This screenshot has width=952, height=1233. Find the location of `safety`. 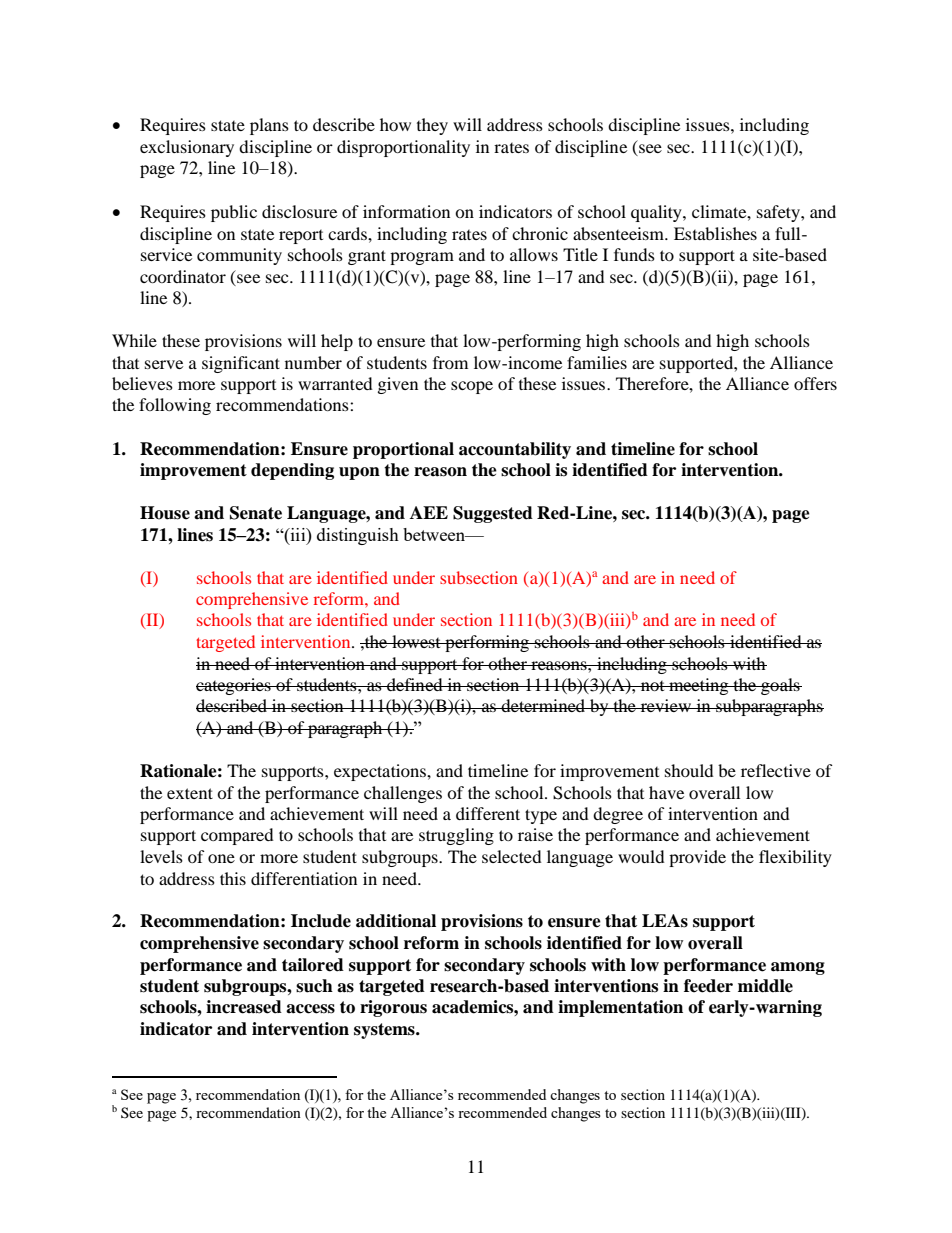

safety is located at coordinates (779, 213).
